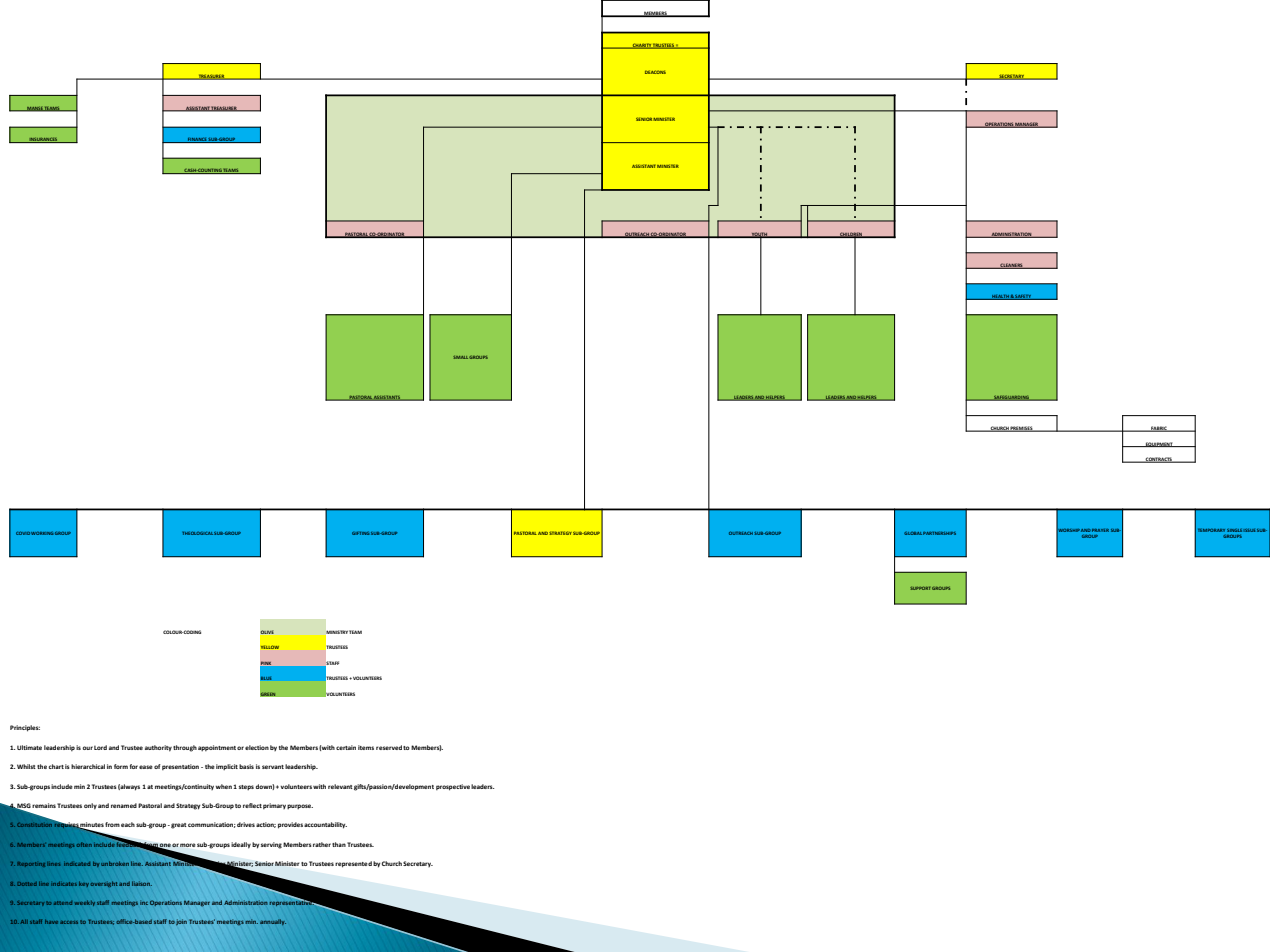  Describe the element at coordinates (361, 533) in the screenshot. I see `GIFTING` at that location.
